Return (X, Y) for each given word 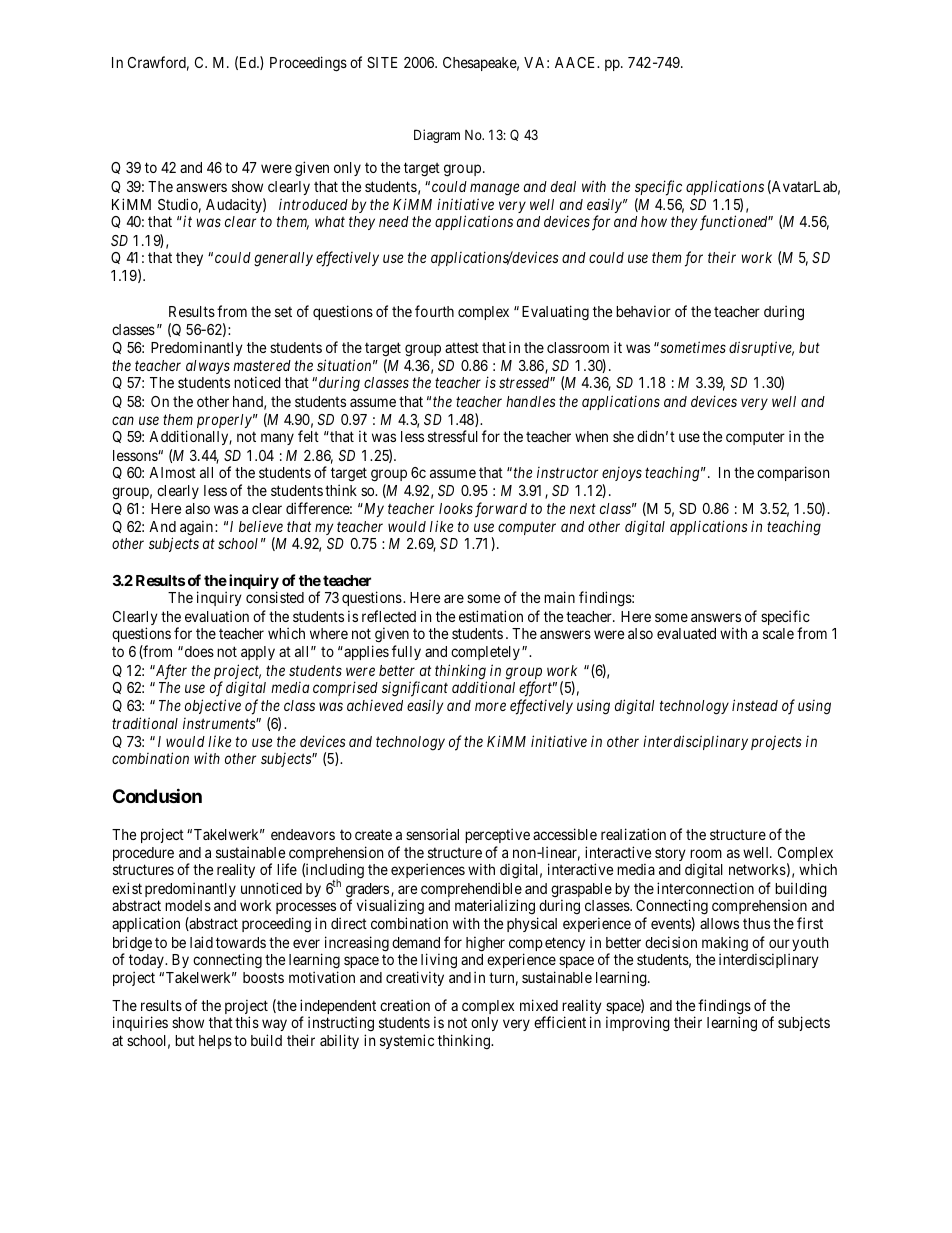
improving (638, 1024)
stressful (453, 436)
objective (213, 706)
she (623, 436)
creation (405, 1005)
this (247, 1022)
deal (563, 186)
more (490, 706)
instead (755, 705)
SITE (382, 62)
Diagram (437, 136)
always (208, 367)
